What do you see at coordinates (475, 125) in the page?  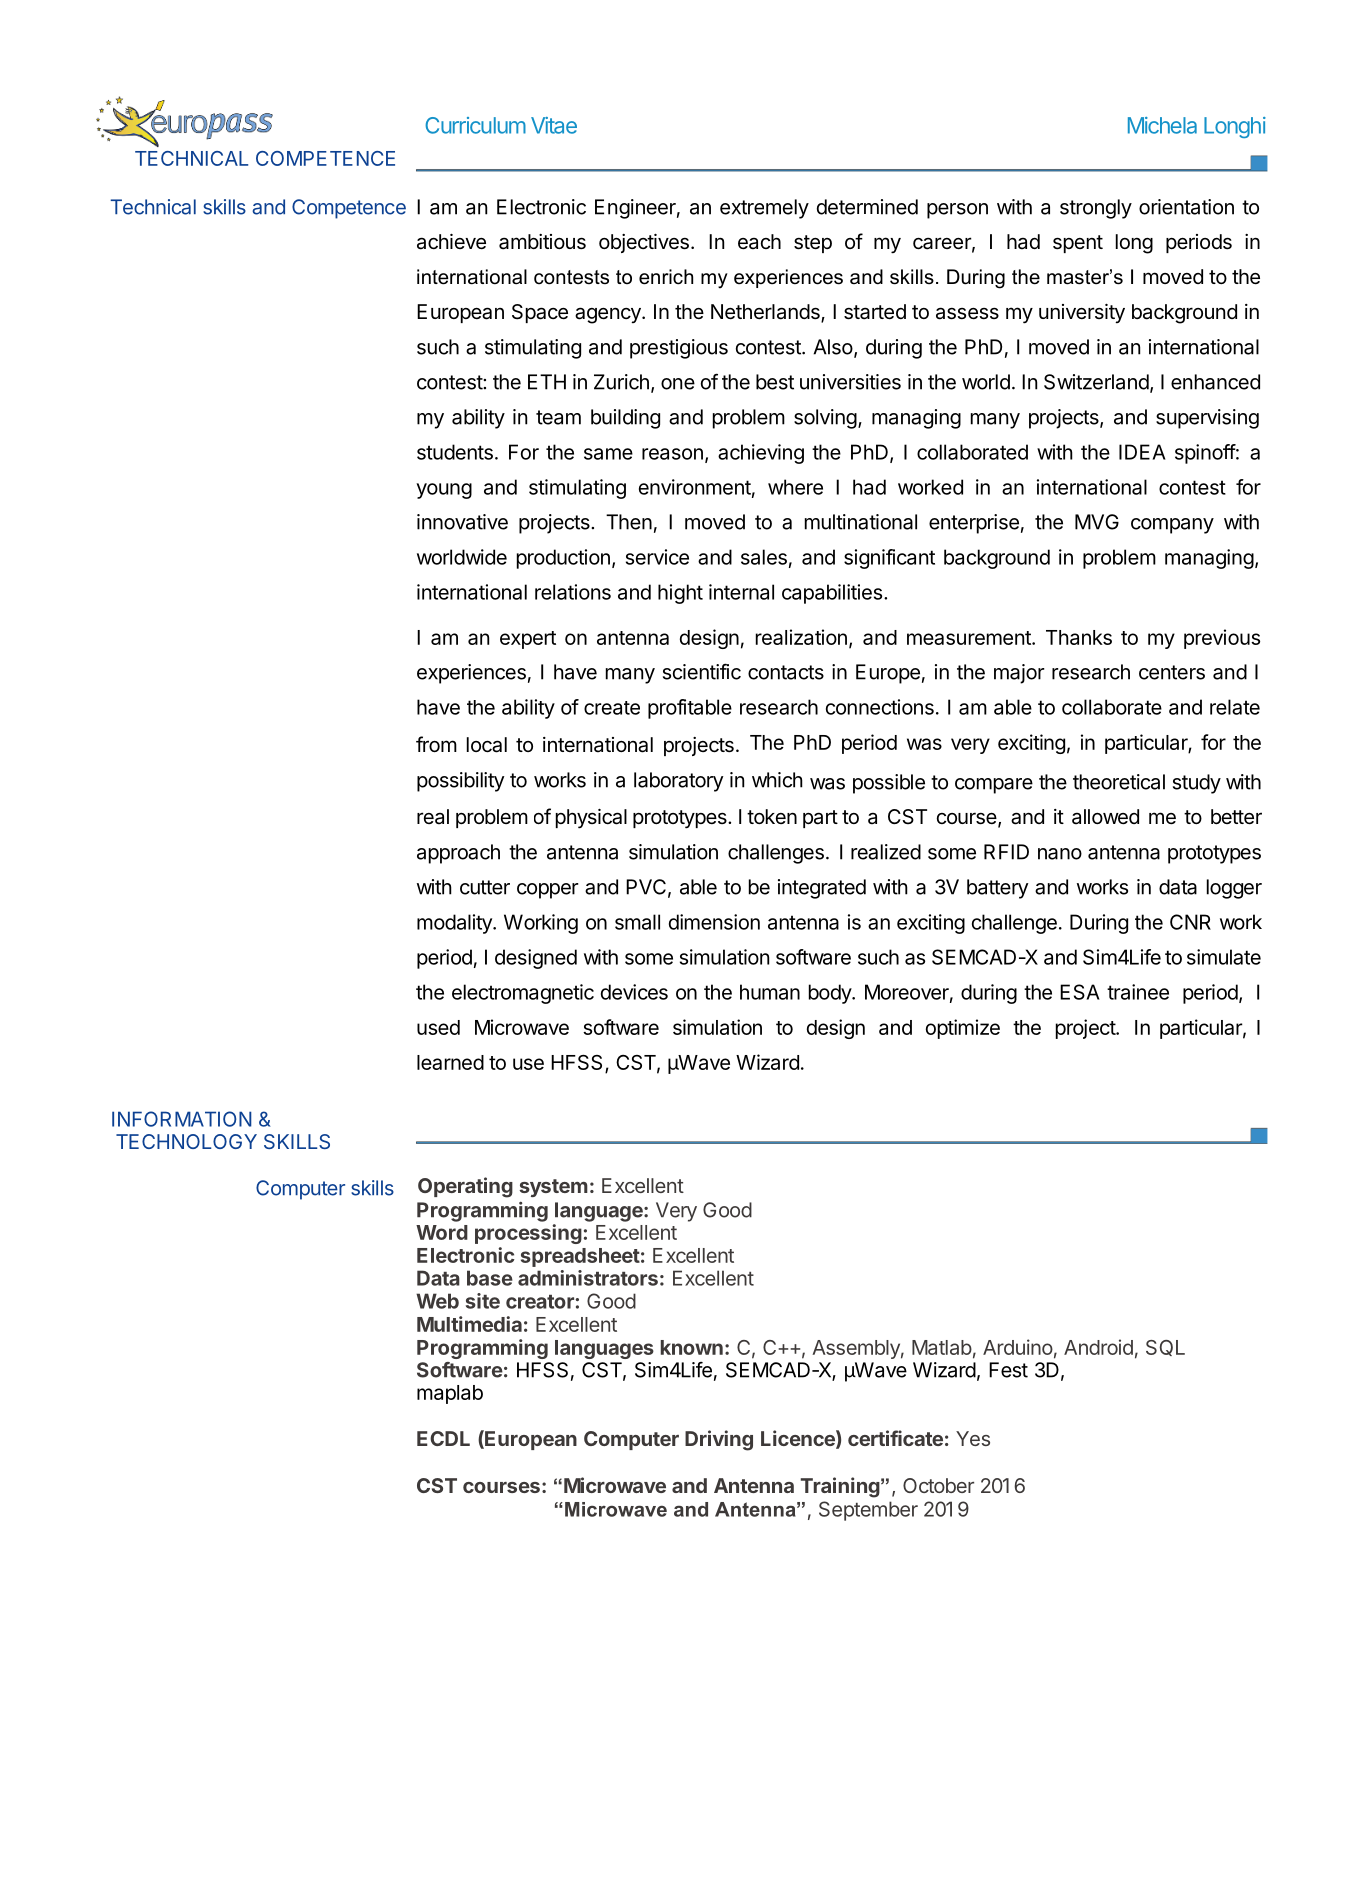 I see `Curriculum` at bounding box center [475, 125].
